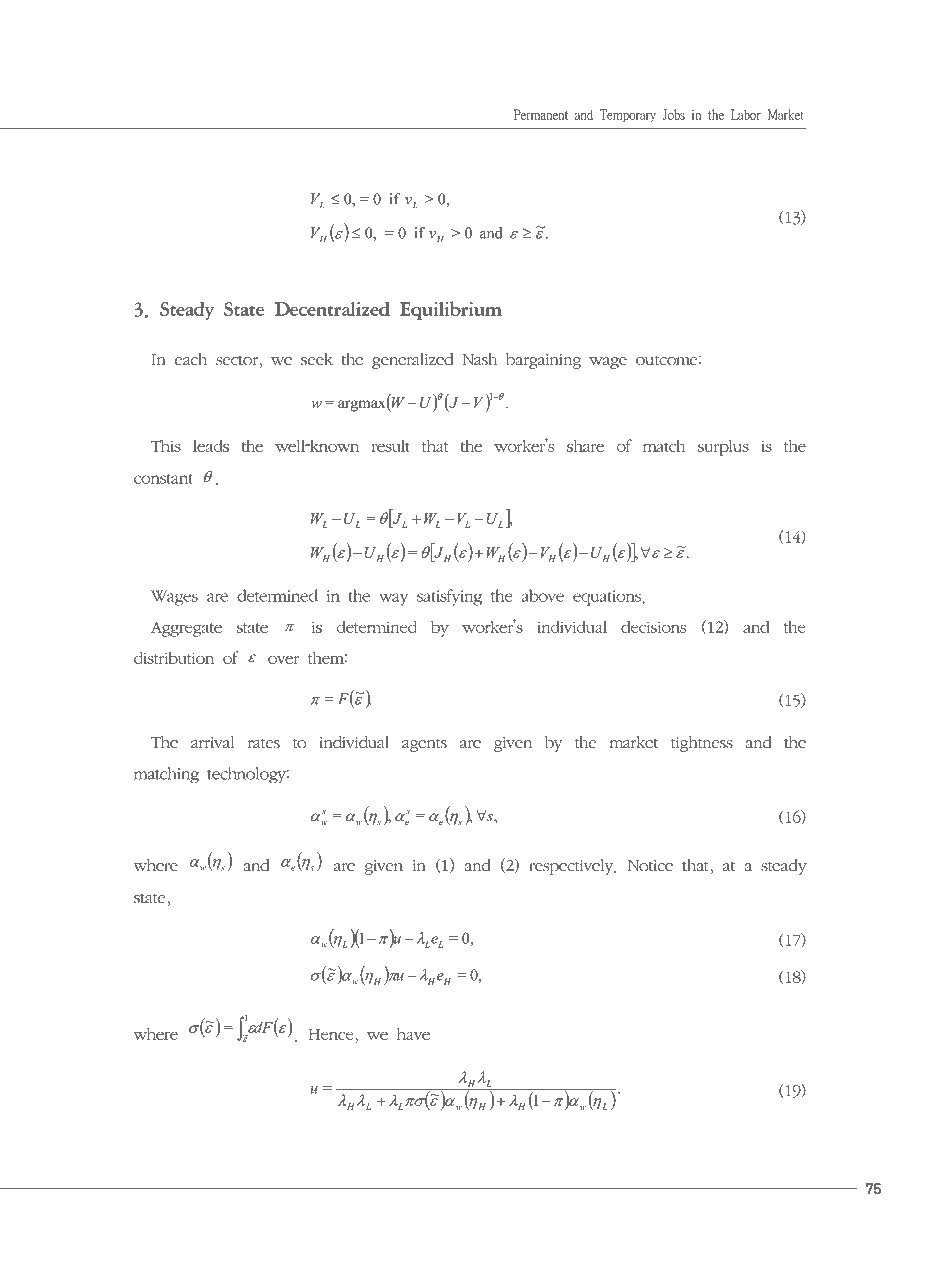  Describe the element at coordinates (723, 448) in the screenshot. I see `surplus` at that location.
